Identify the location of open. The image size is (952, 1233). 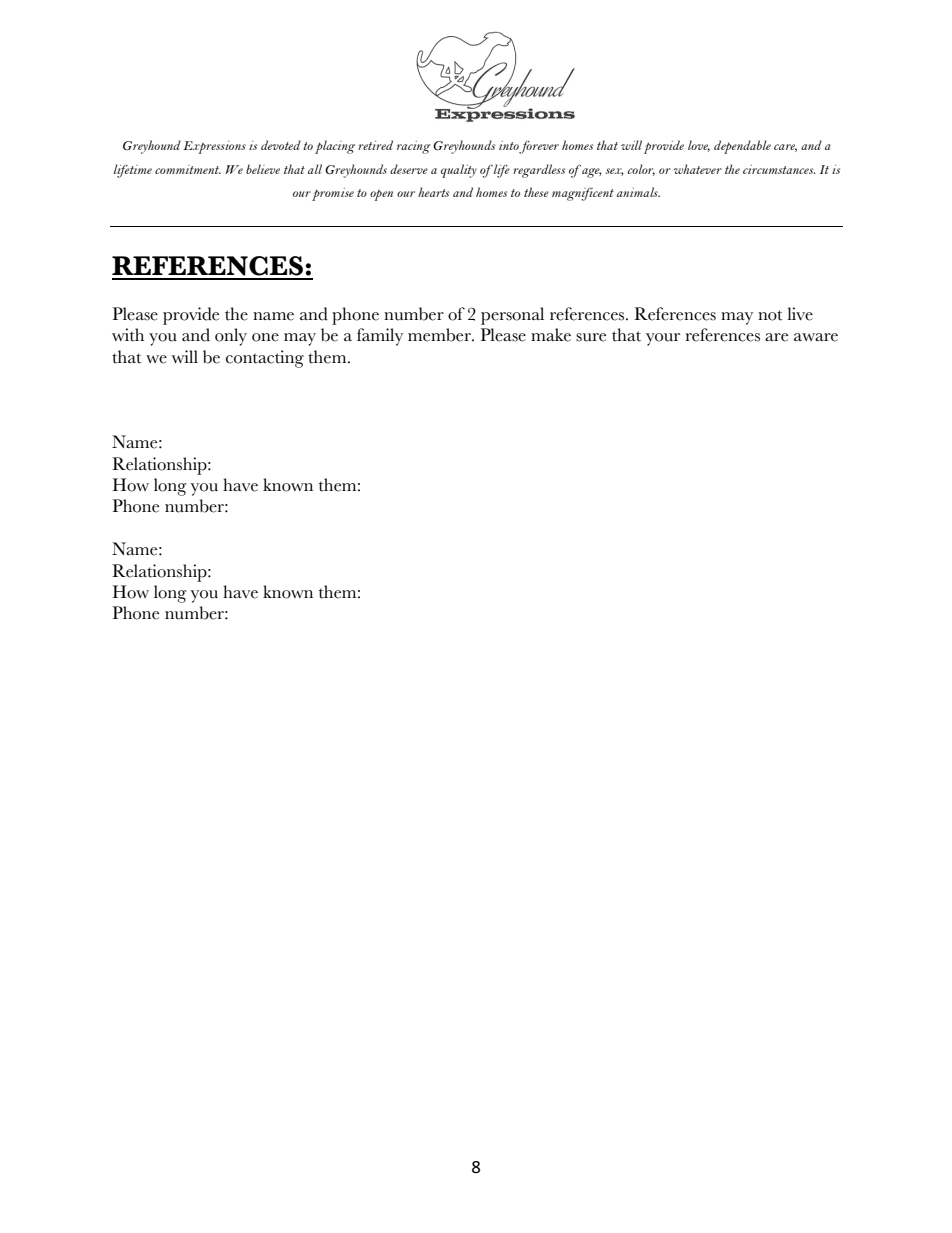
(381, 195).
